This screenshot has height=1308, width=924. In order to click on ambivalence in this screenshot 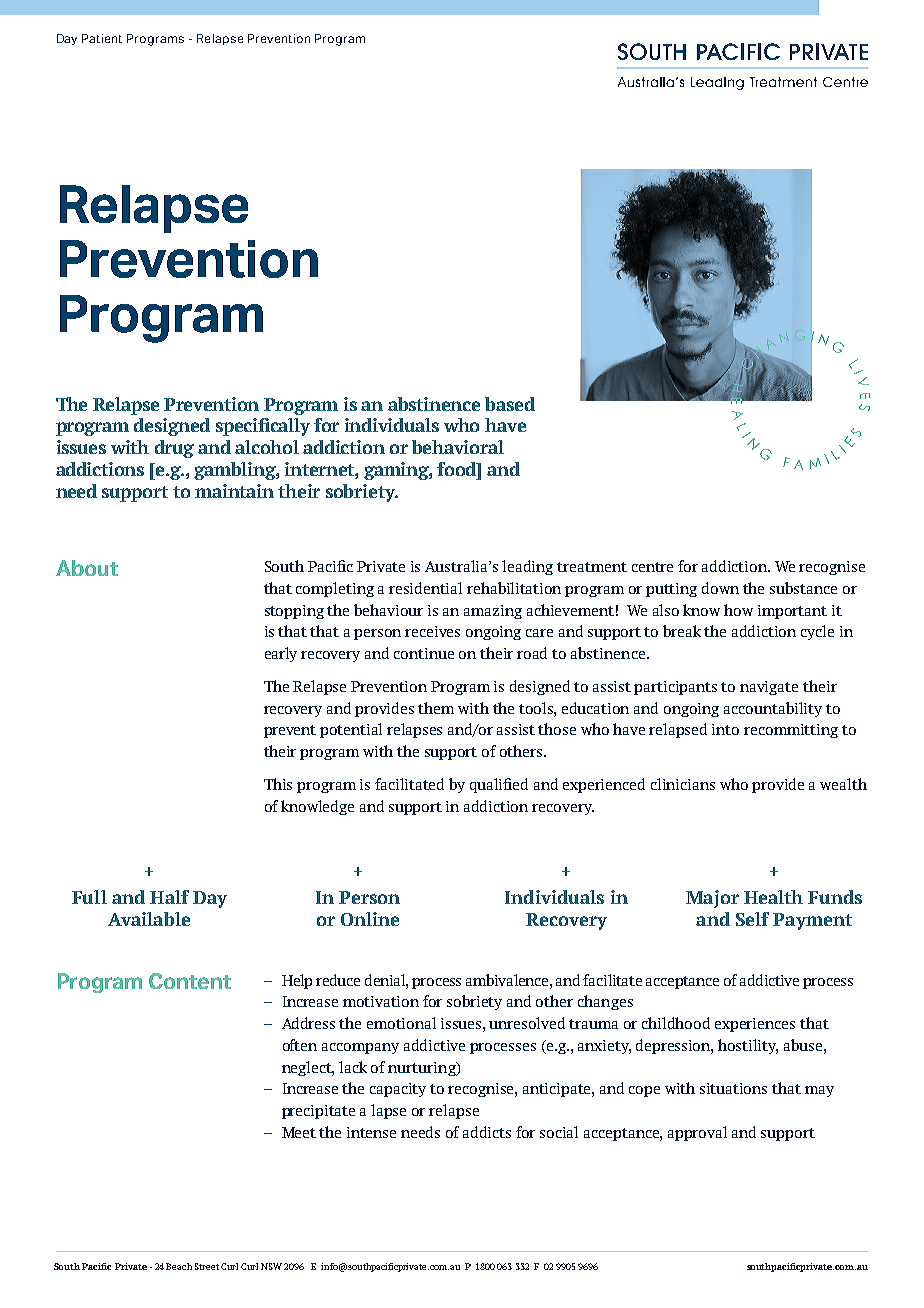, I will do `click(508, 980)`.
